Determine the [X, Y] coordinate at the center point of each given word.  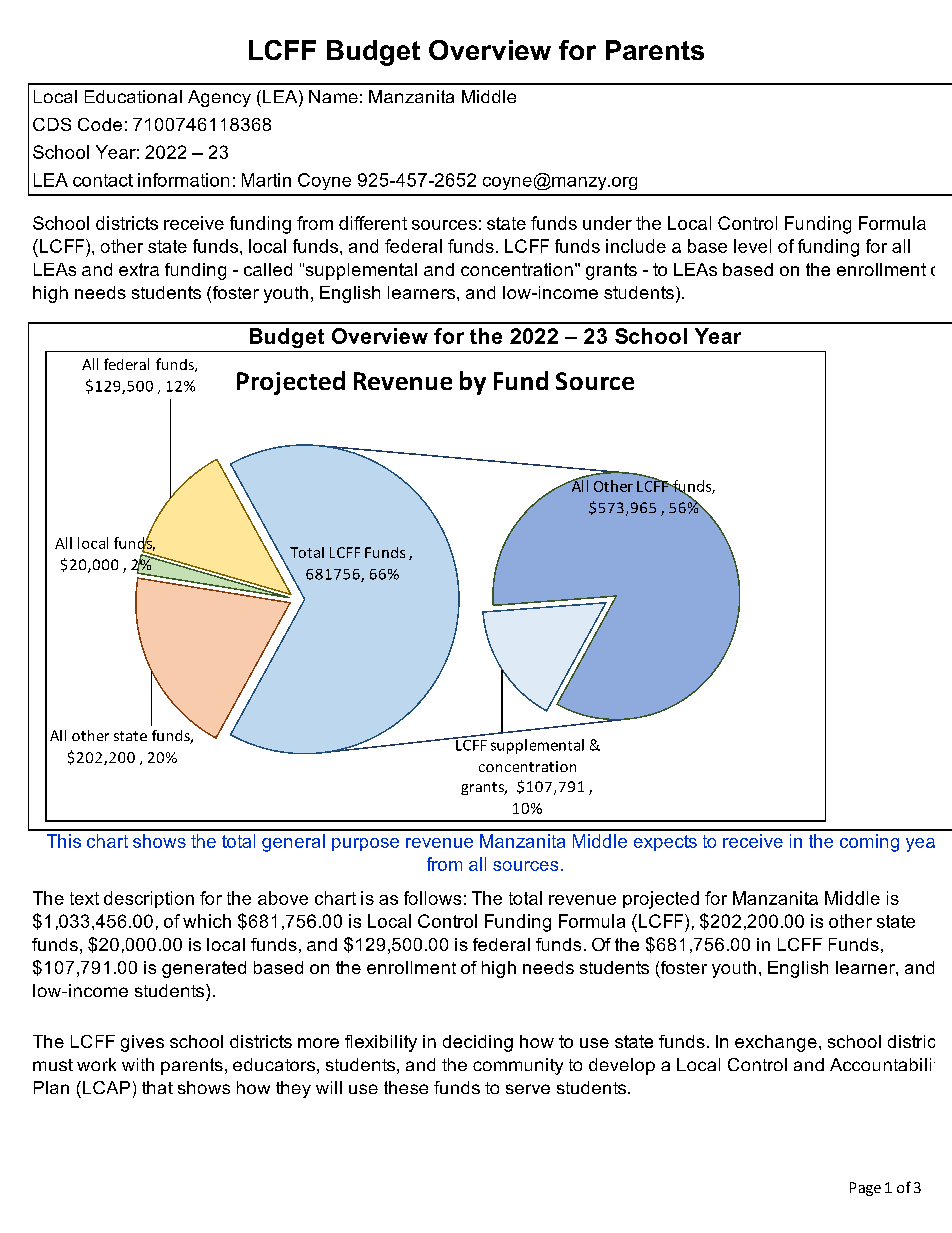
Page [865, 1189]
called [268, 269]
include [636, 246]
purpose [365, 844]
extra [139, 269]
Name [333, 96]
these [406, 1087]
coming [869, 843]
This [64, 841]
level [752, 246]
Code [100, 124]
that [157, 1087]
